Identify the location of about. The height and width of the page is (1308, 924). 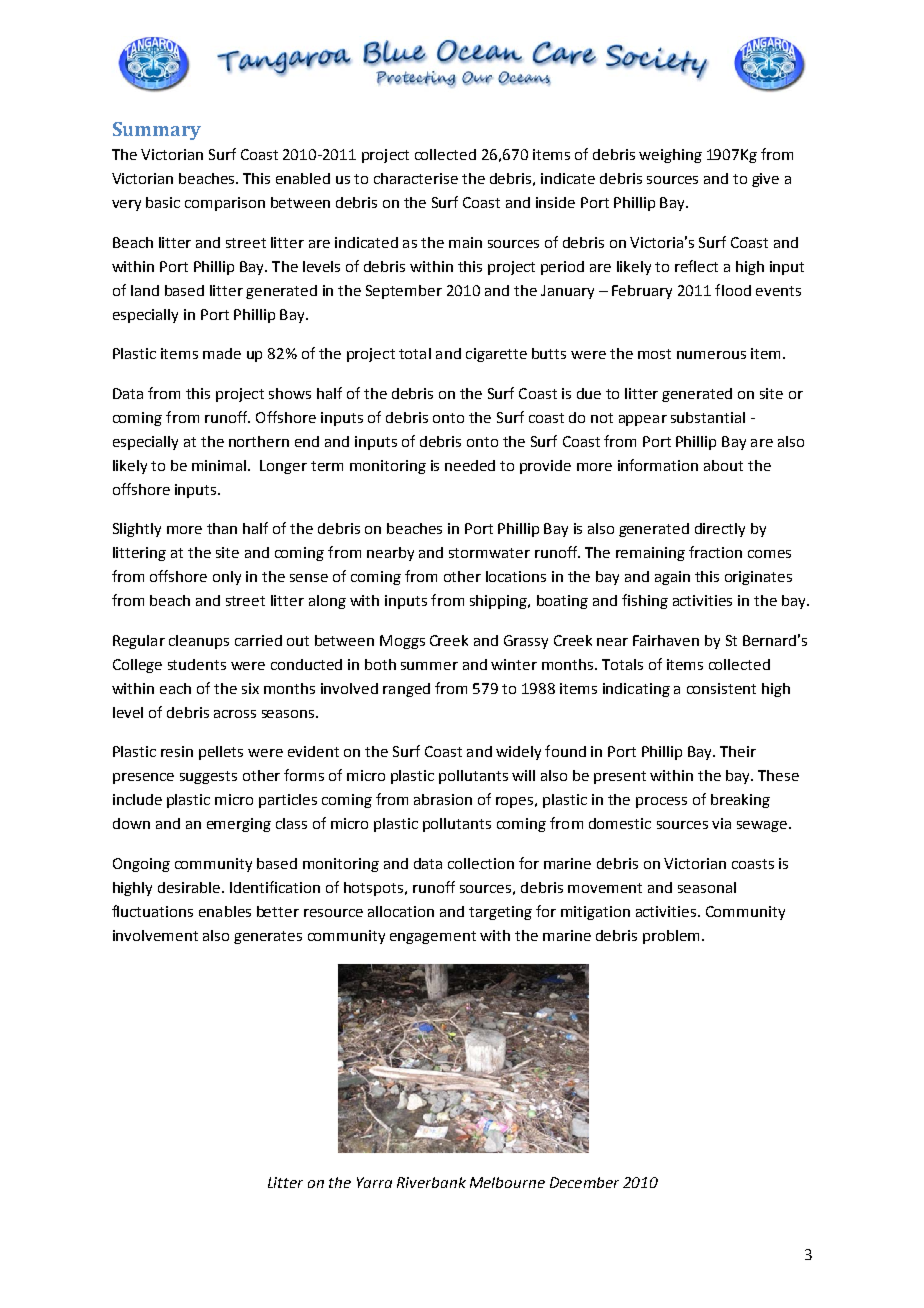
(723, 465).
